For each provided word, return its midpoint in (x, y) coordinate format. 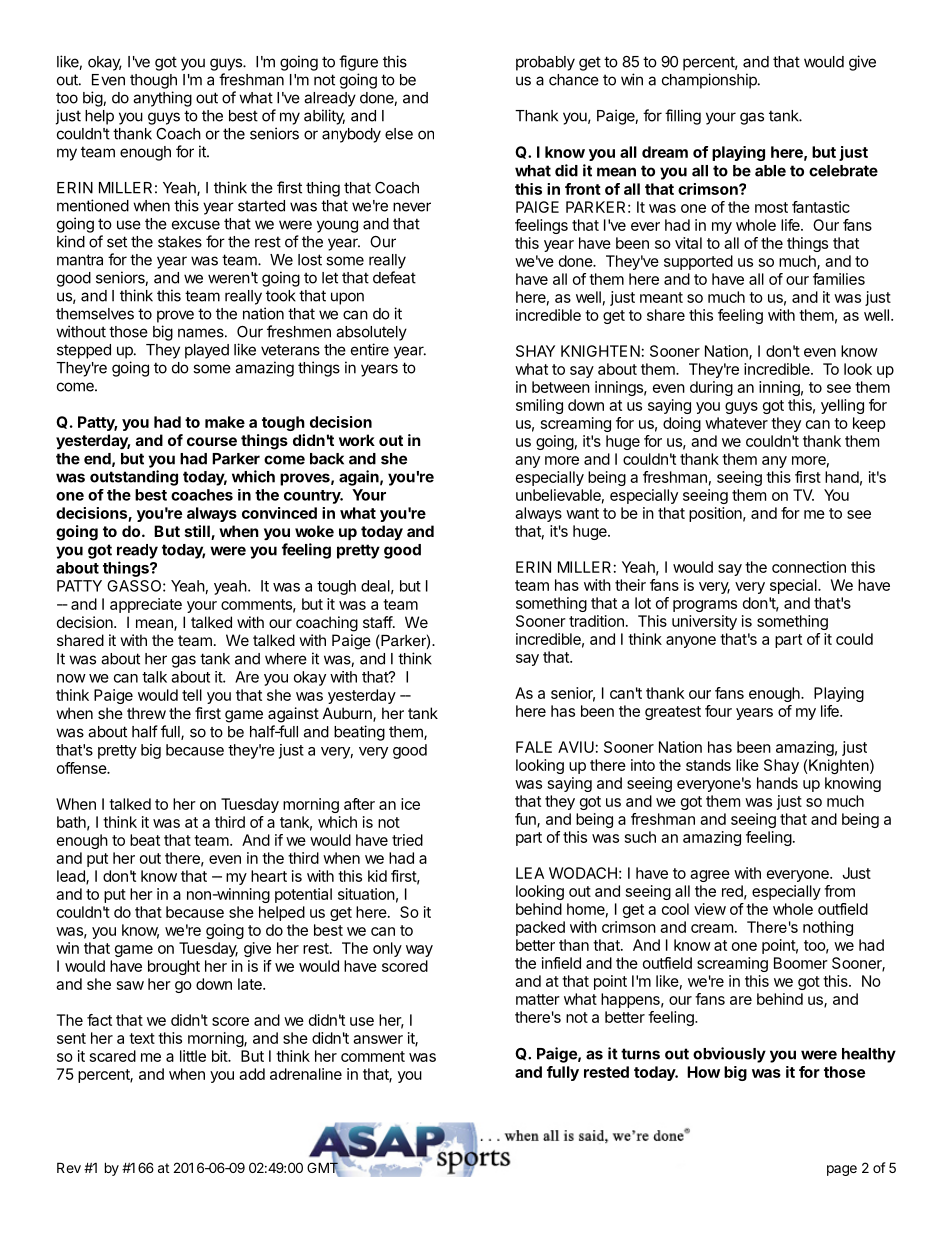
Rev (69, 1167)
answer (378, 1039)
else (399, 134)
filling (683, 117)
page (842, 1170)
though (153, 81)
